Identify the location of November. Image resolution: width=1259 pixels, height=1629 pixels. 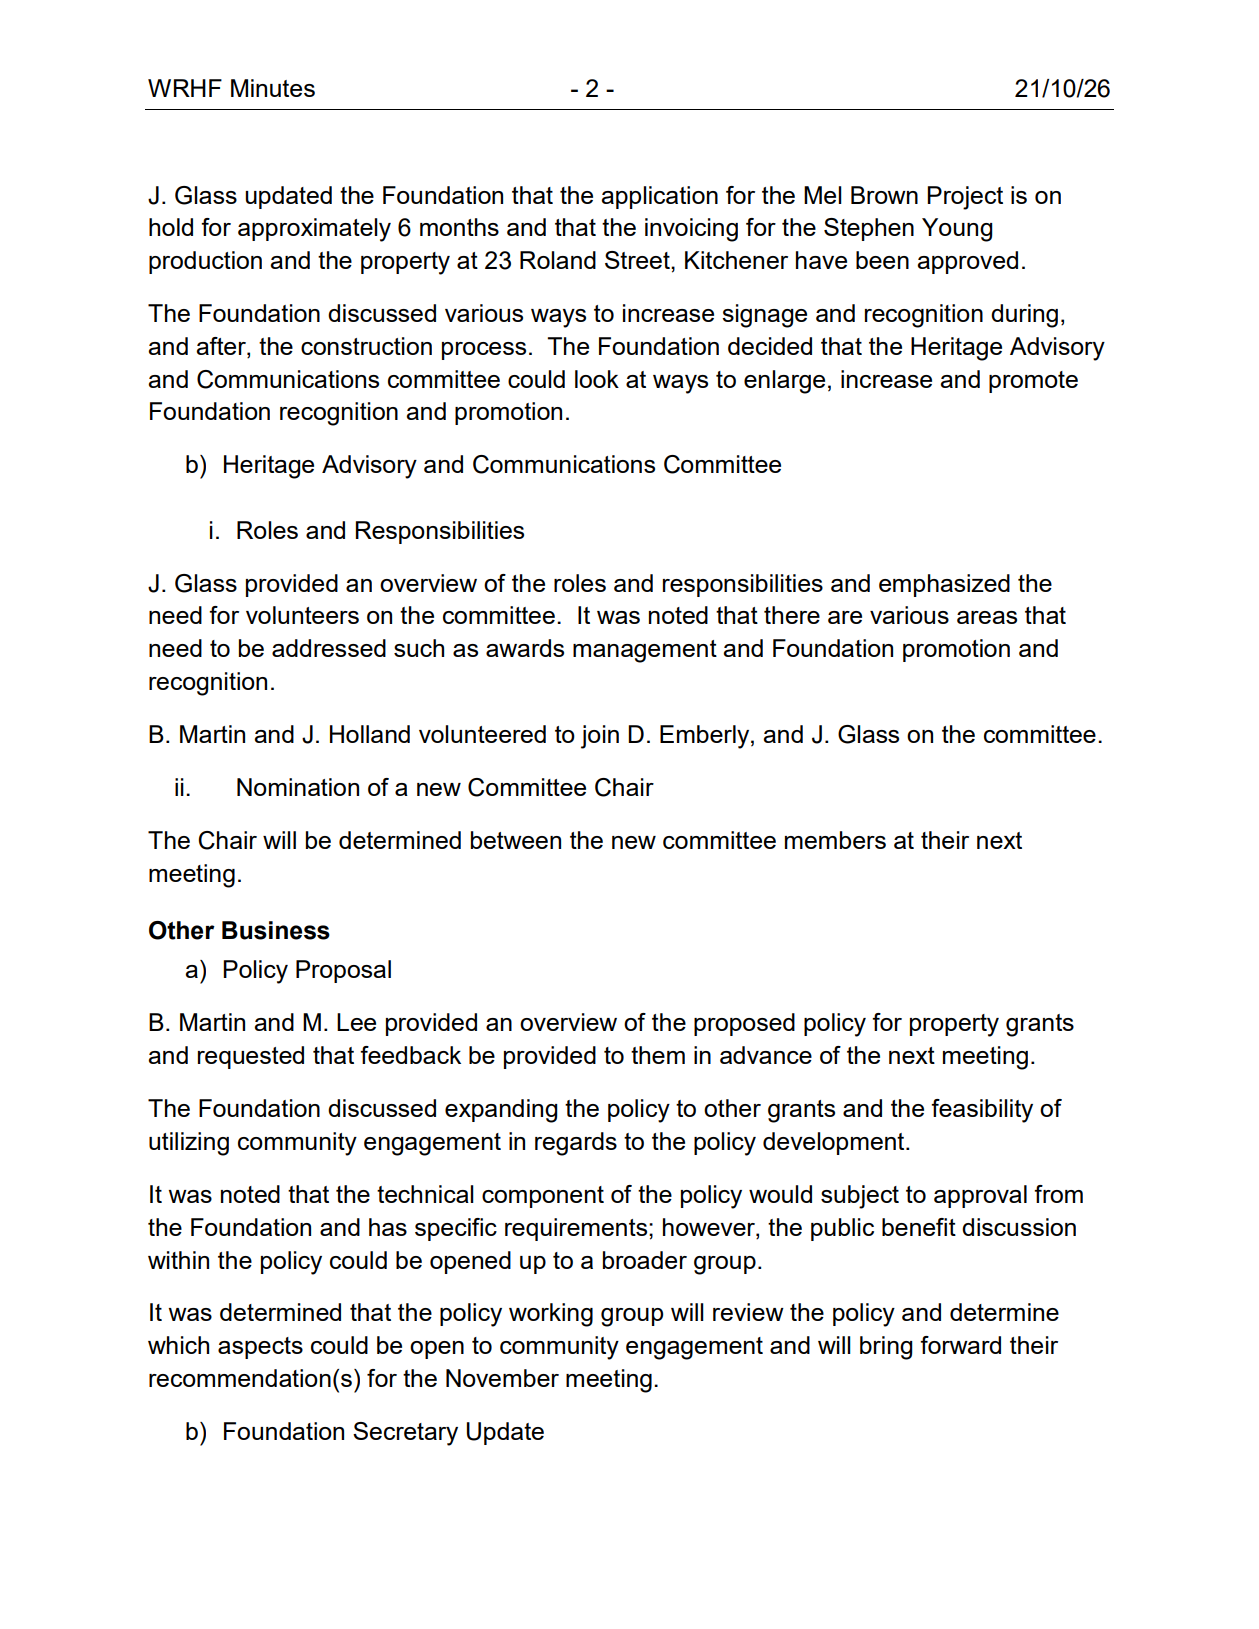
(502, 1378).
